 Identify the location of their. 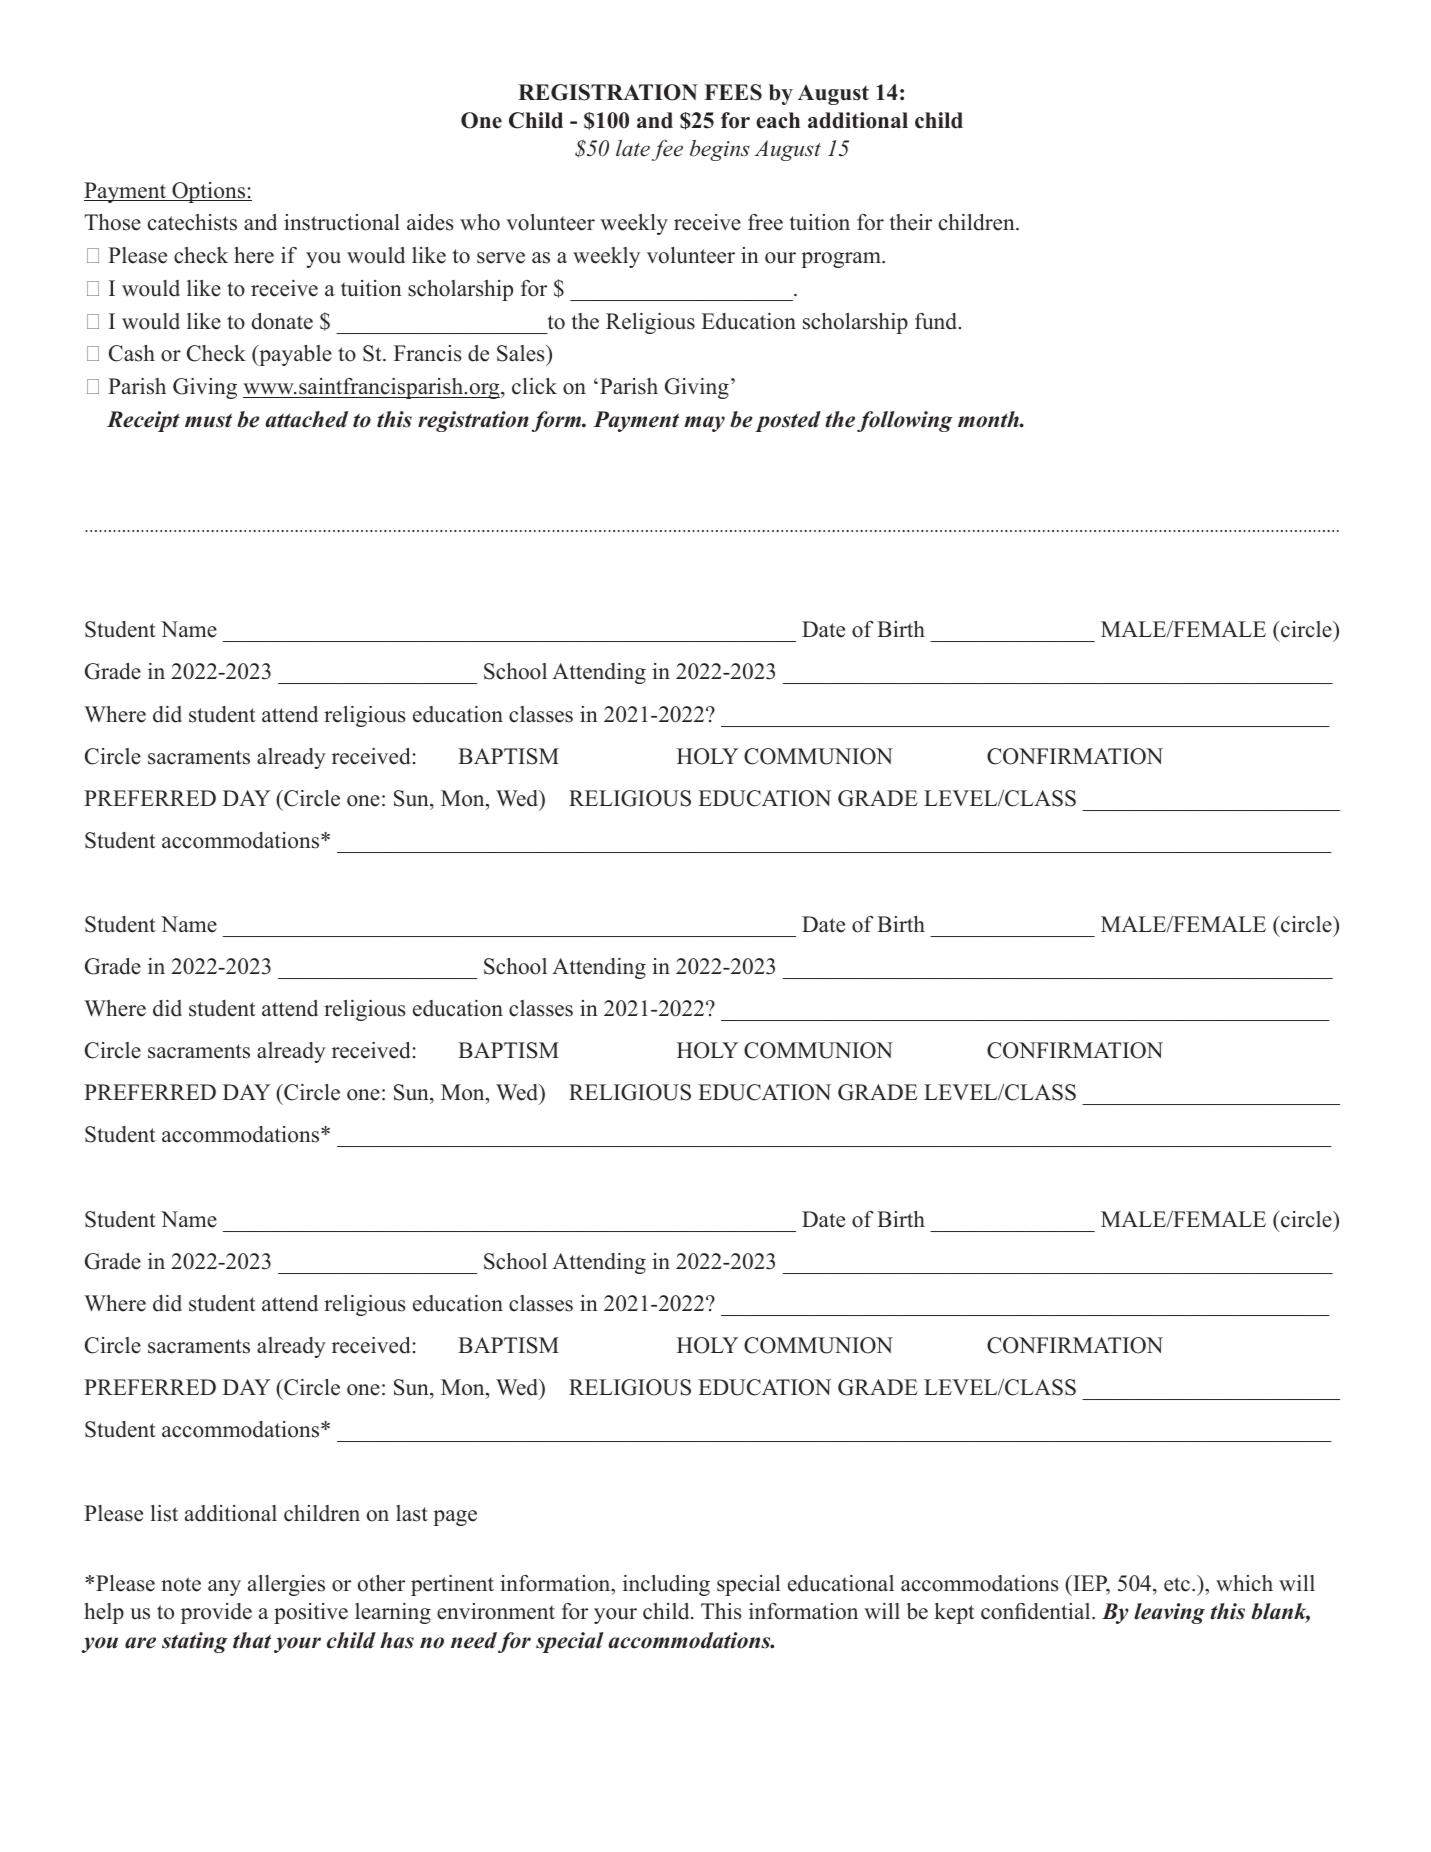
(911, 222).
